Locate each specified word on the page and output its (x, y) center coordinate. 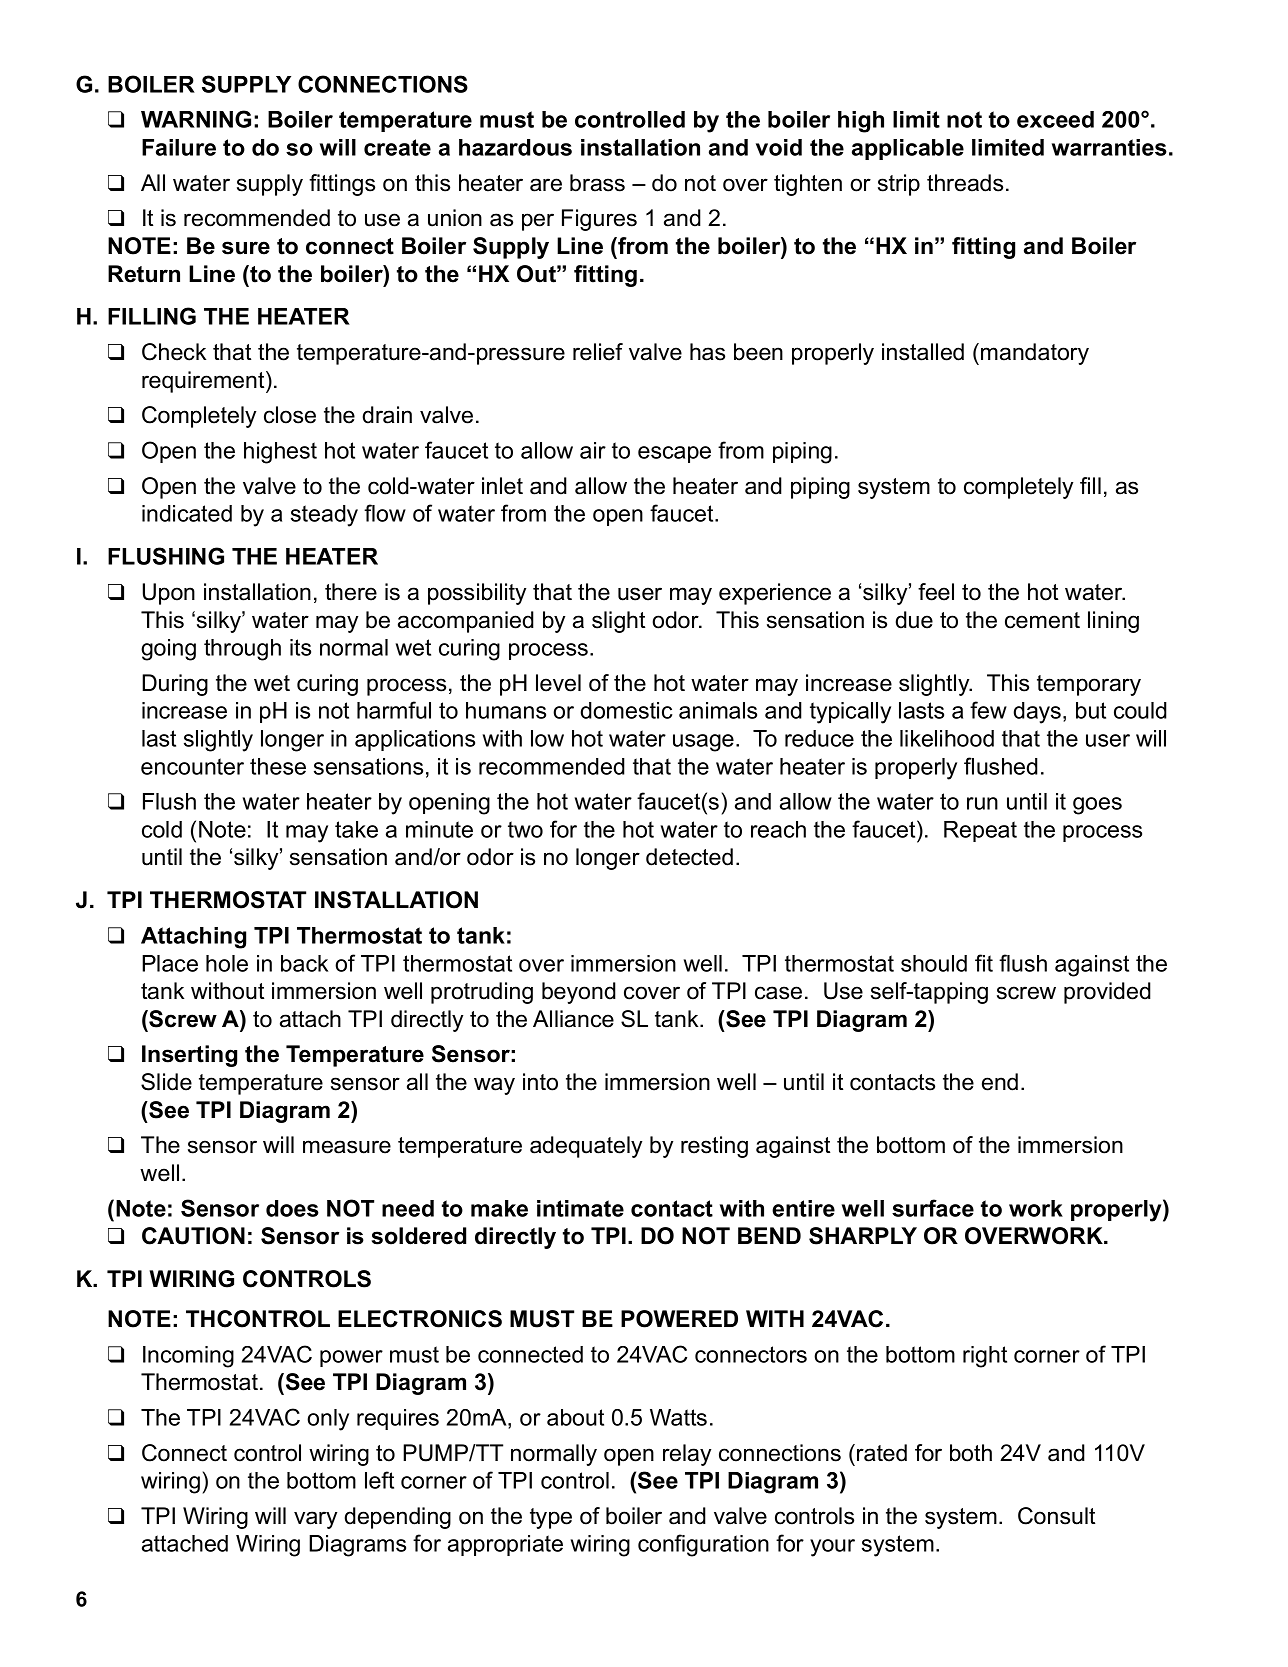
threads (965, 183)
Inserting (189, 1056)
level (558, 683)
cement (1042, 620)
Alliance (573, 1019)
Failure (179, 147)
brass (597, 183)
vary (315, 1520)
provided (1107, 993)
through (242, 650)
